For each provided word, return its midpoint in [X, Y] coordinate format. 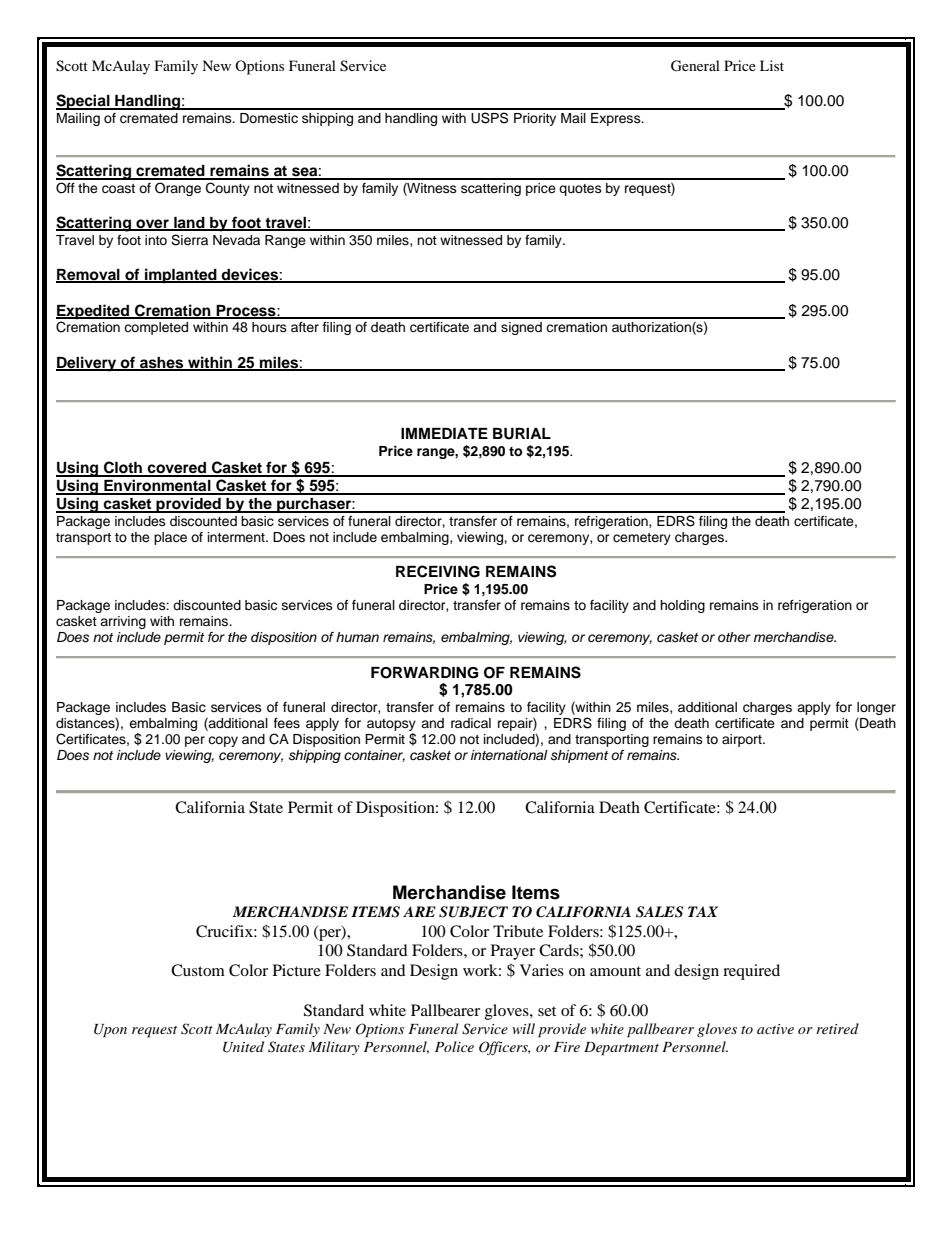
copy [223, 741]
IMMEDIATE [444, 433]
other [734, 637]
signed [521, 328]
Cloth [123, 468]
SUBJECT [473, 912]
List [772, 65]
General [695, 66]
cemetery [642, 539]
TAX [703, 911]
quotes [580, 190]
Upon [110, 1031]
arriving [123, 622]
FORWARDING [424, 673]
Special [84, 102]
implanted [181, 276]
